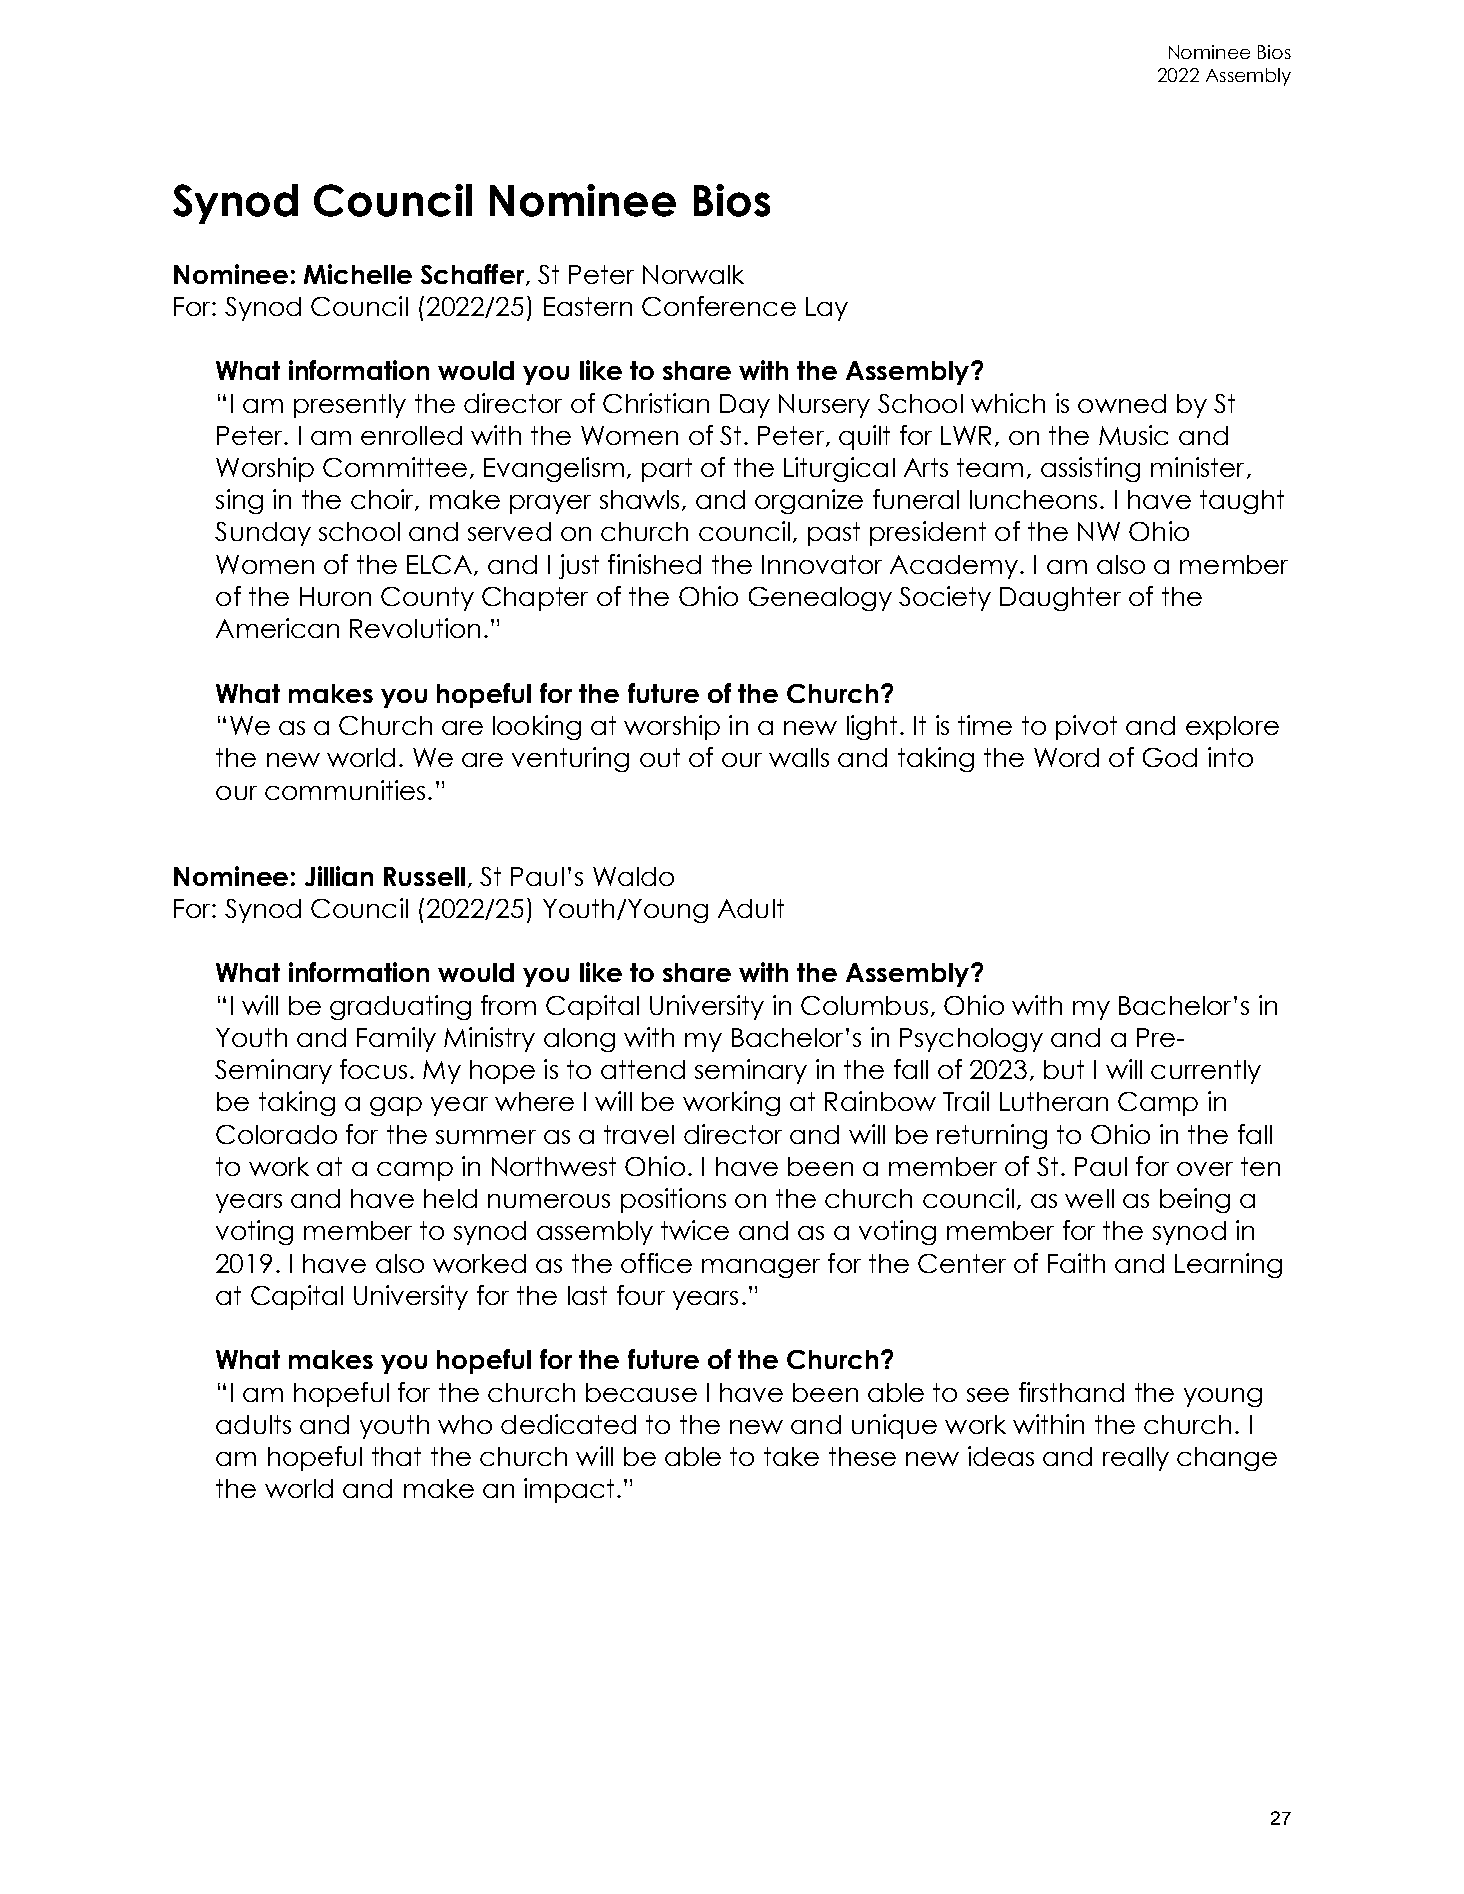 This document has height=1894, width=1464. Describe the element at coordinates (1086, 727) in the document. I see `pivot` at that location.
